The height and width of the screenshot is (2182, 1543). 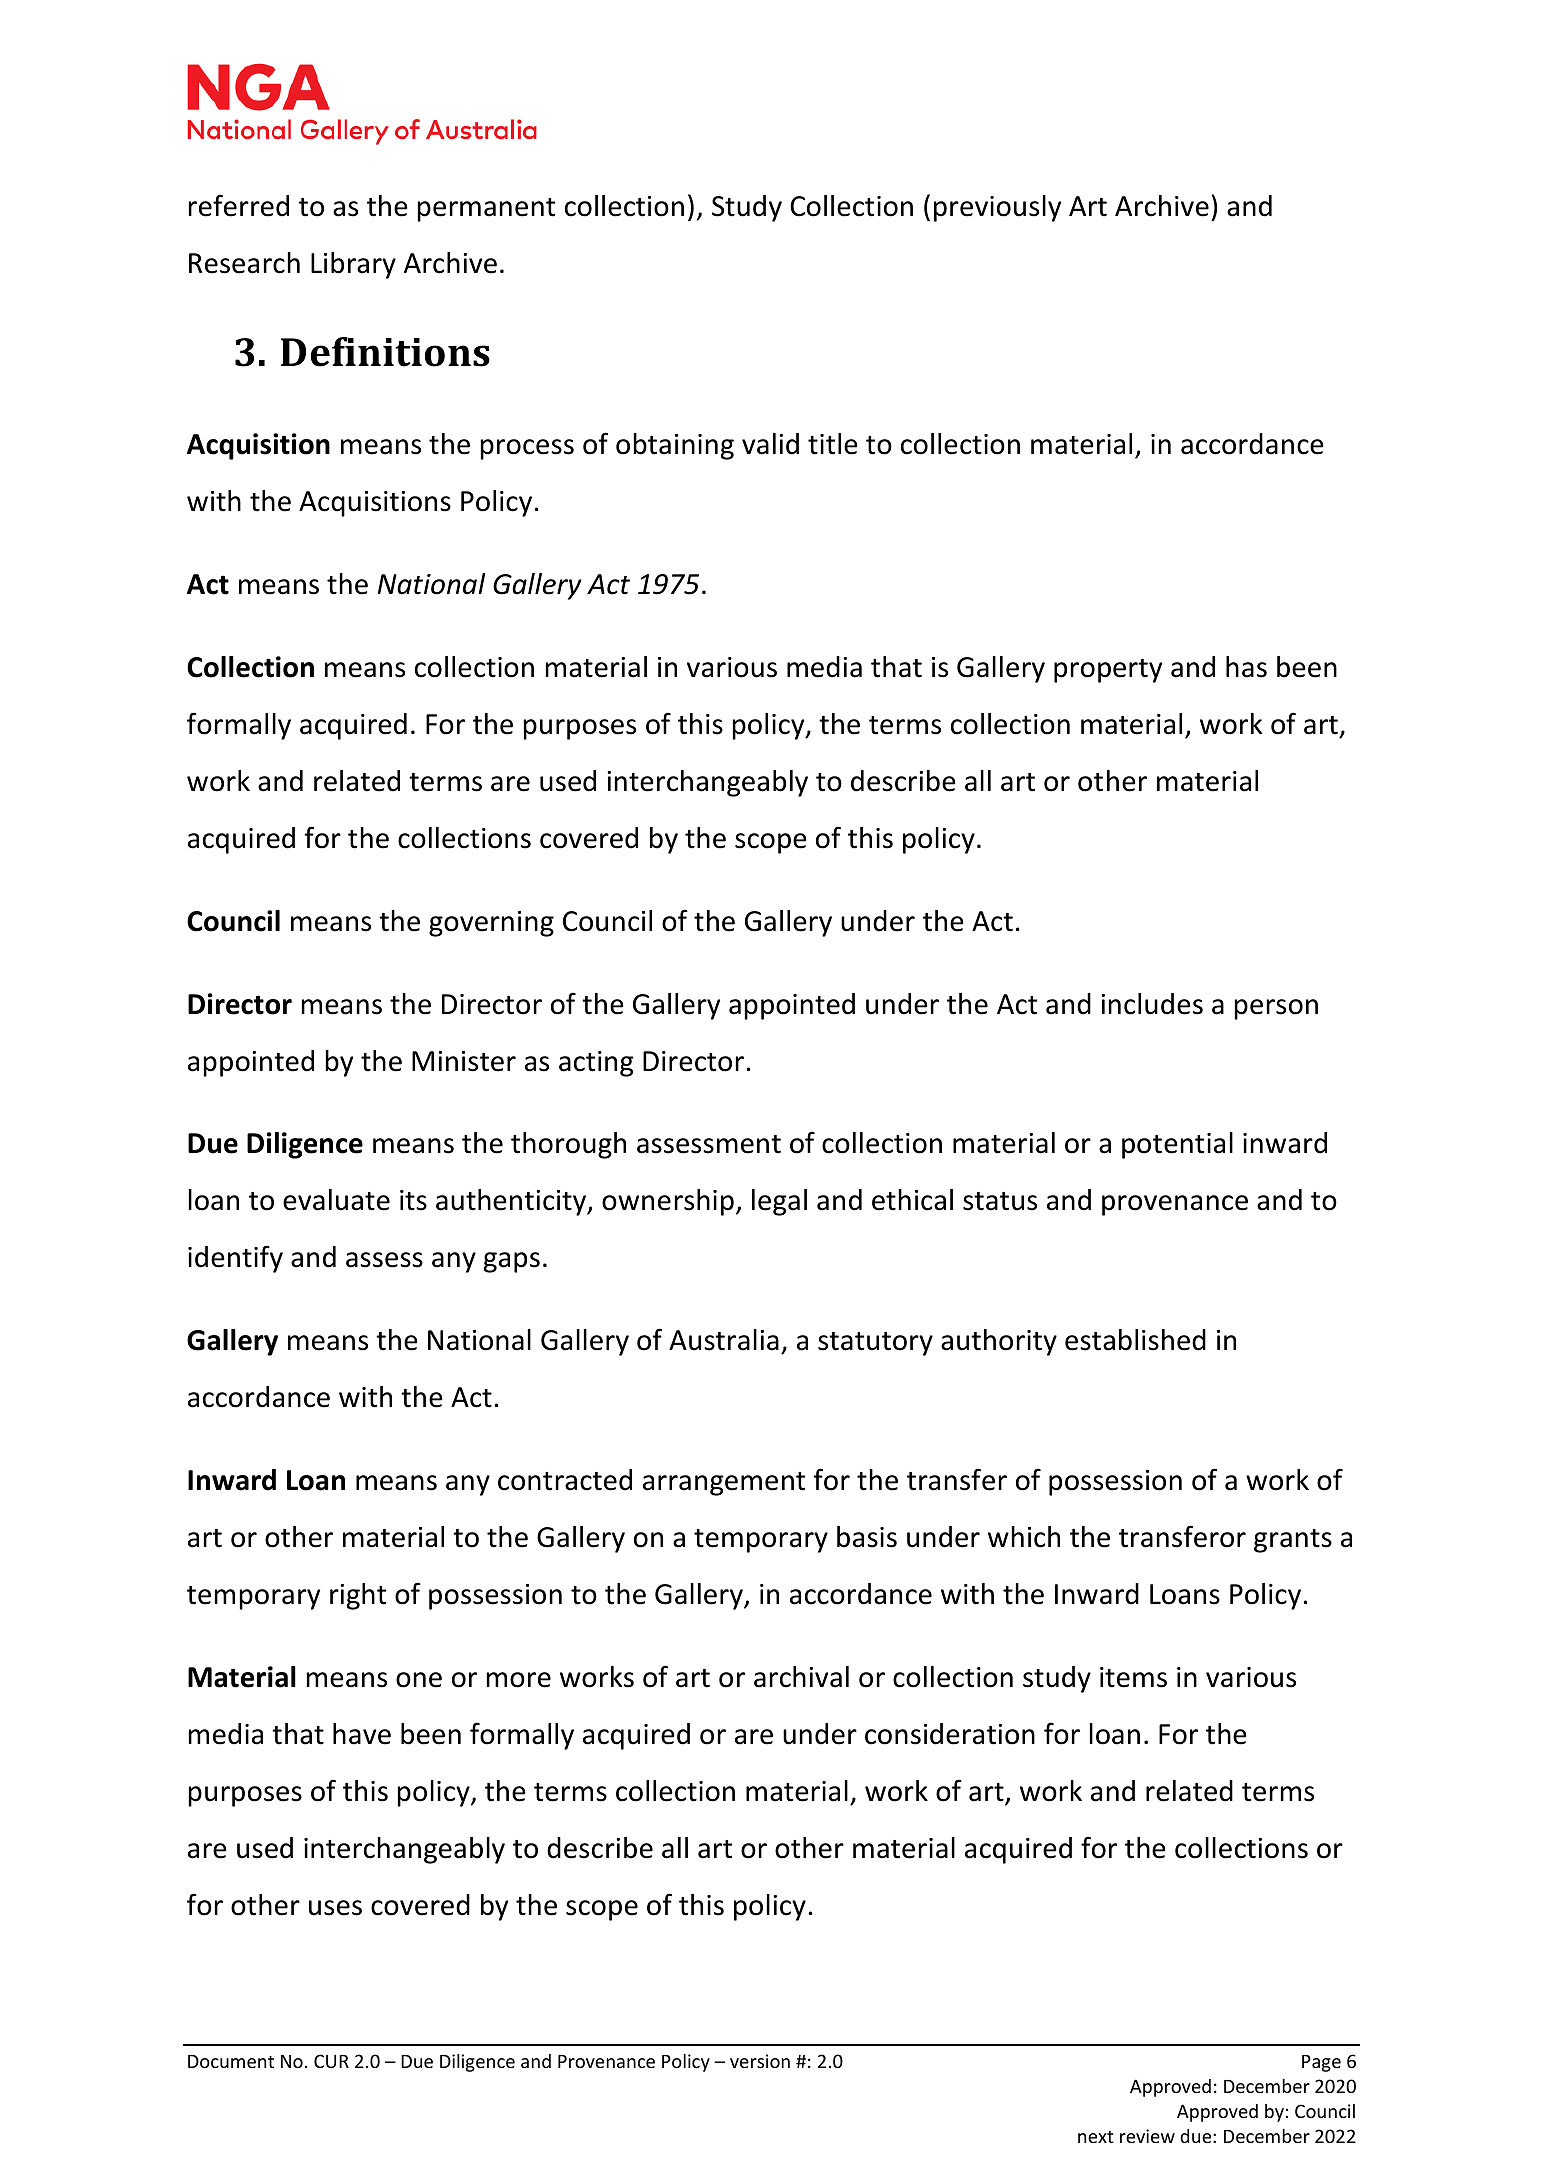 What do you see at coordinates (596, 1064) in the screenshot?
I see `acting` at bounding box center [596, 1064].
